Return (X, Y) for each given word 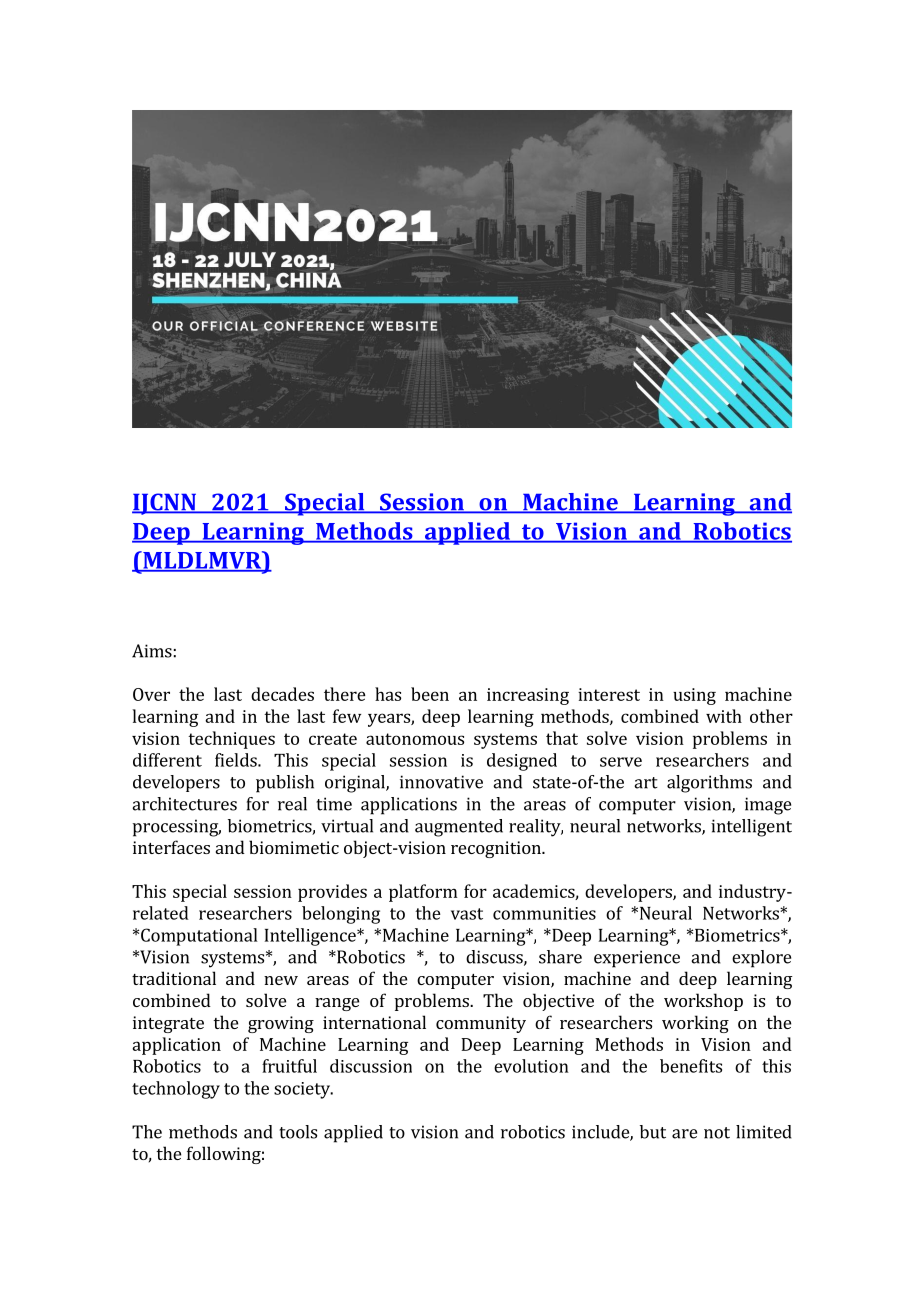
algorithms (709, 784)
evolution (531, 1066)
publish (285, 784)
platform (423, 893)
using (694, 696)
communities (544, 913)
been (430, 694)
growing (281, 1024)
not (717, 1133)
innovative (441, 782)
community (481, 1024)
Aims (152, 651)
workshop (703, 1002)
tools (298, 1132)
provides (332, 893)
